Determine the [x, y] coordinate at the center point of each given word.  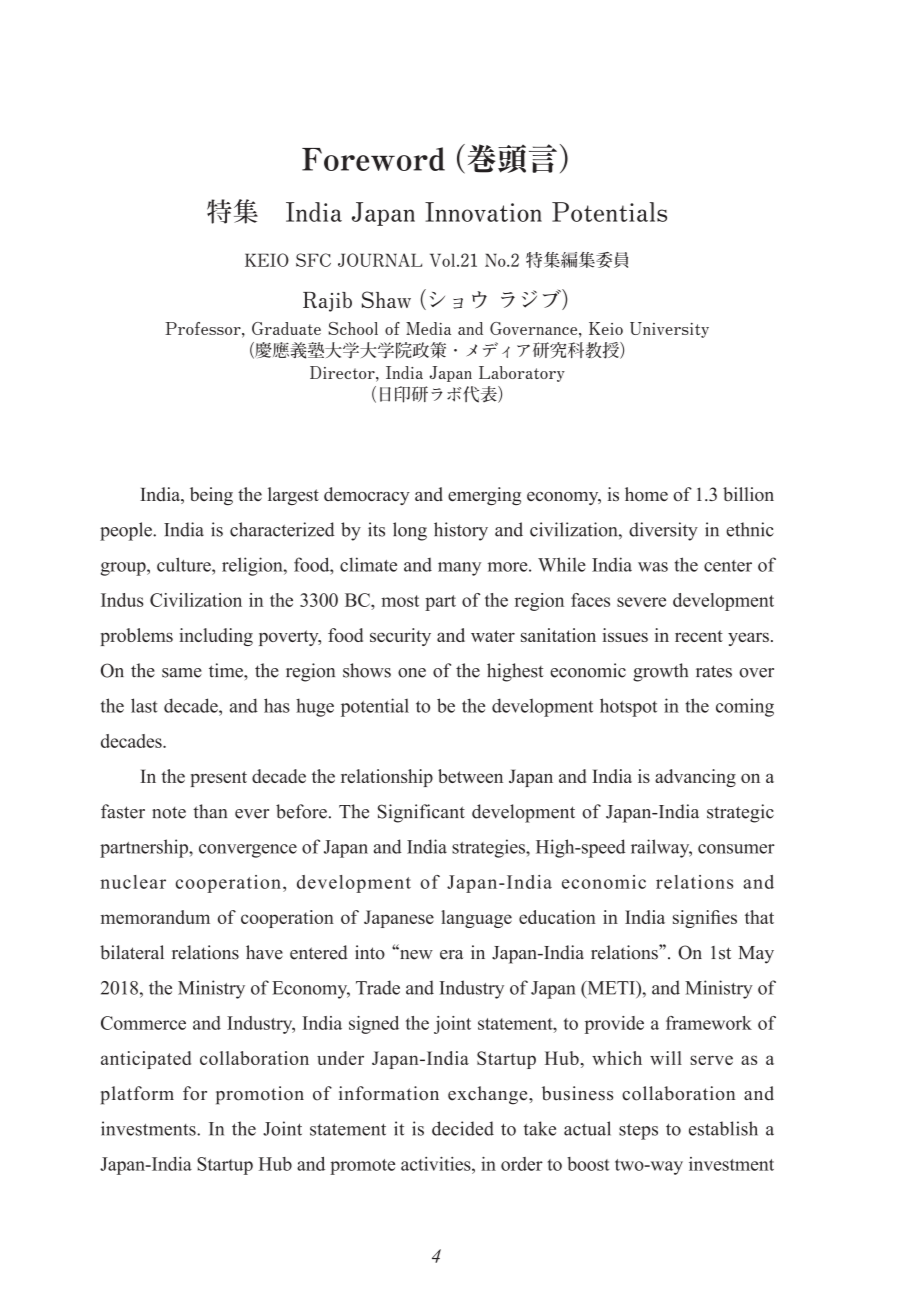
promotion [260, 1095]
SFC [313, 260]
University [669, 330]
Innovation [483, 212]
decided [463, 1128]
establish [723, 1128]
